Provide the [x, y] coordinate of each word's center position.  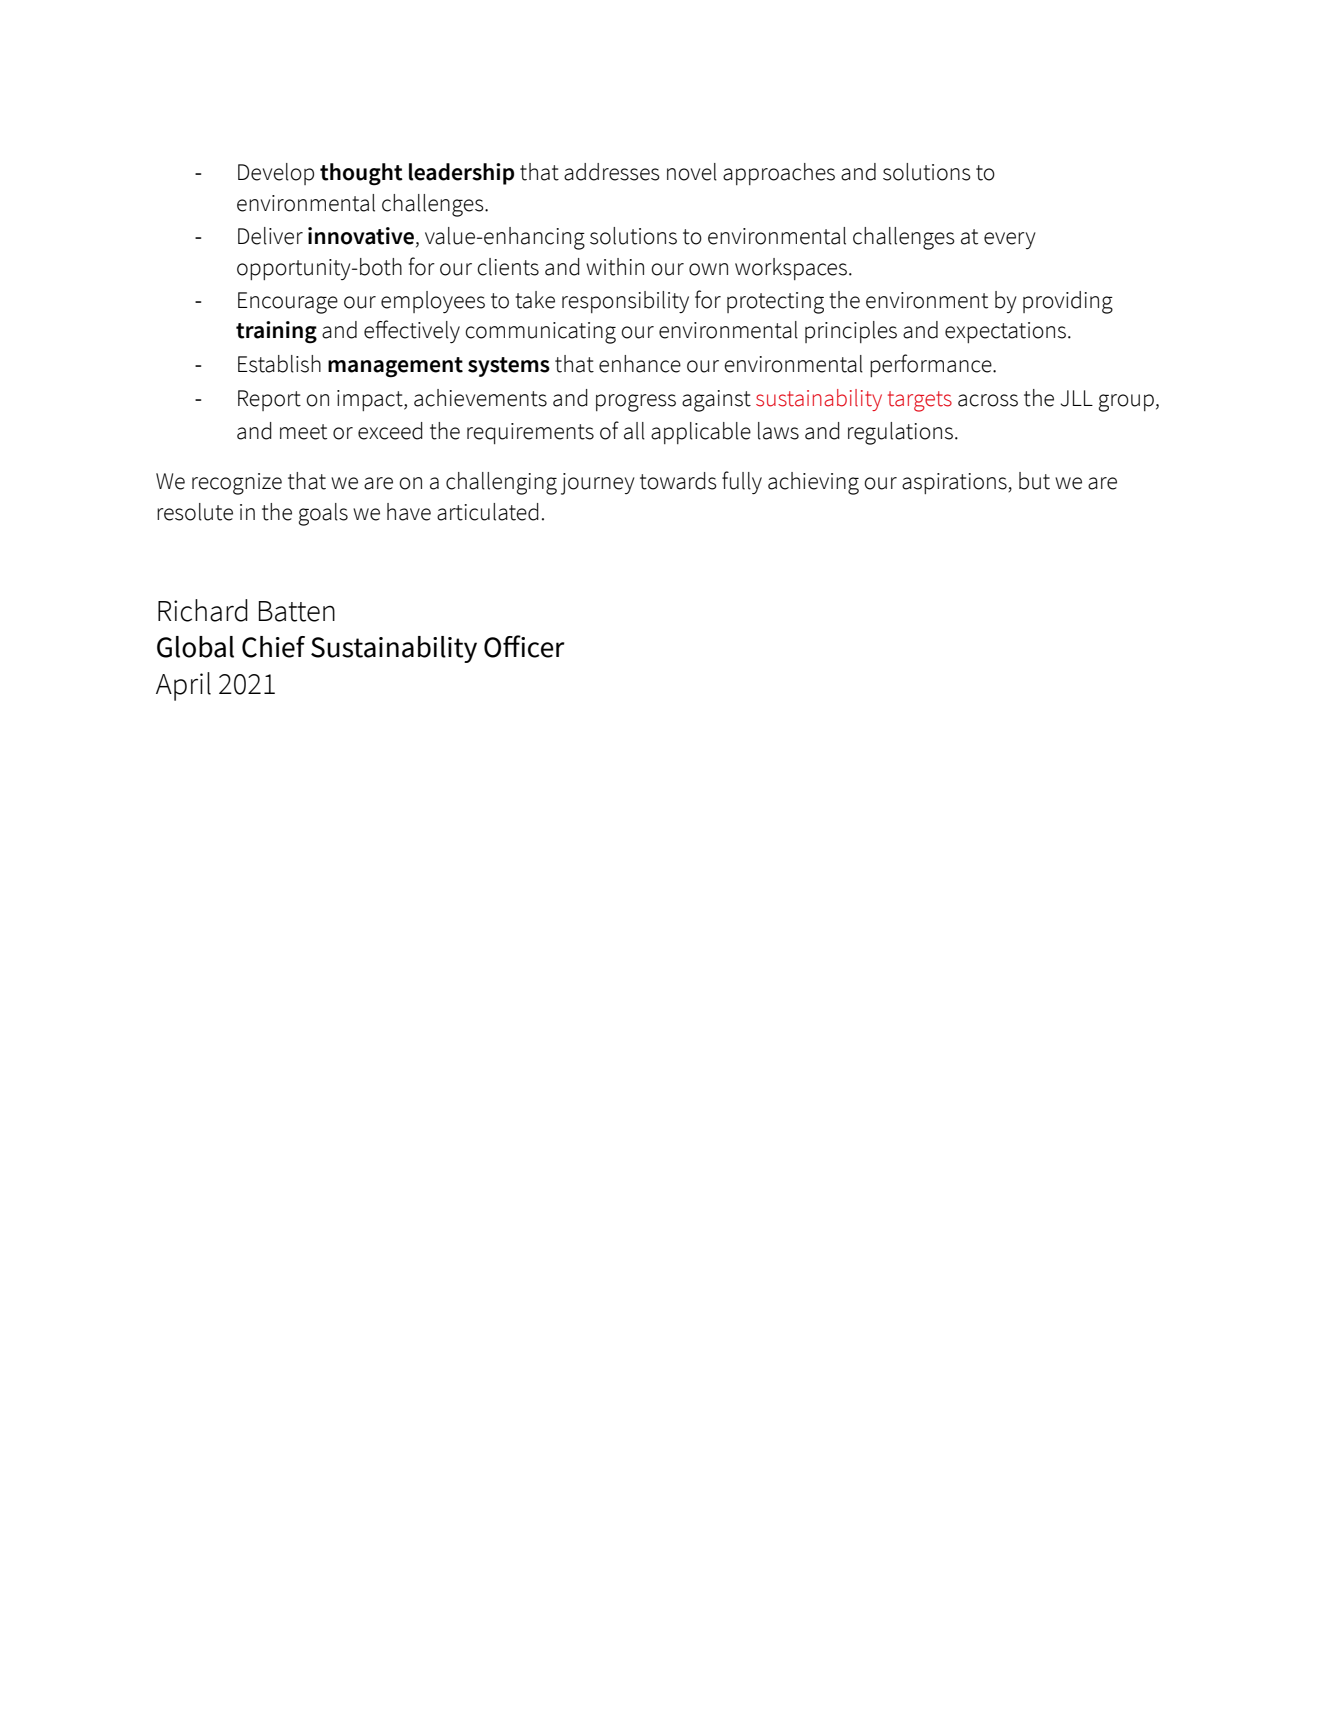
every [1010, 240]
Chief [273, 647]
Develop [276, 174]
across [988, 400]
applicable [701, 433]
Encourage [288, 303]
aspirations [955, 483]
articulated [488, 512]
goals [323, 514]
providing [1068, 302]
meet [303, 432]
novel [692, 172]
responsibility [625, 302]
